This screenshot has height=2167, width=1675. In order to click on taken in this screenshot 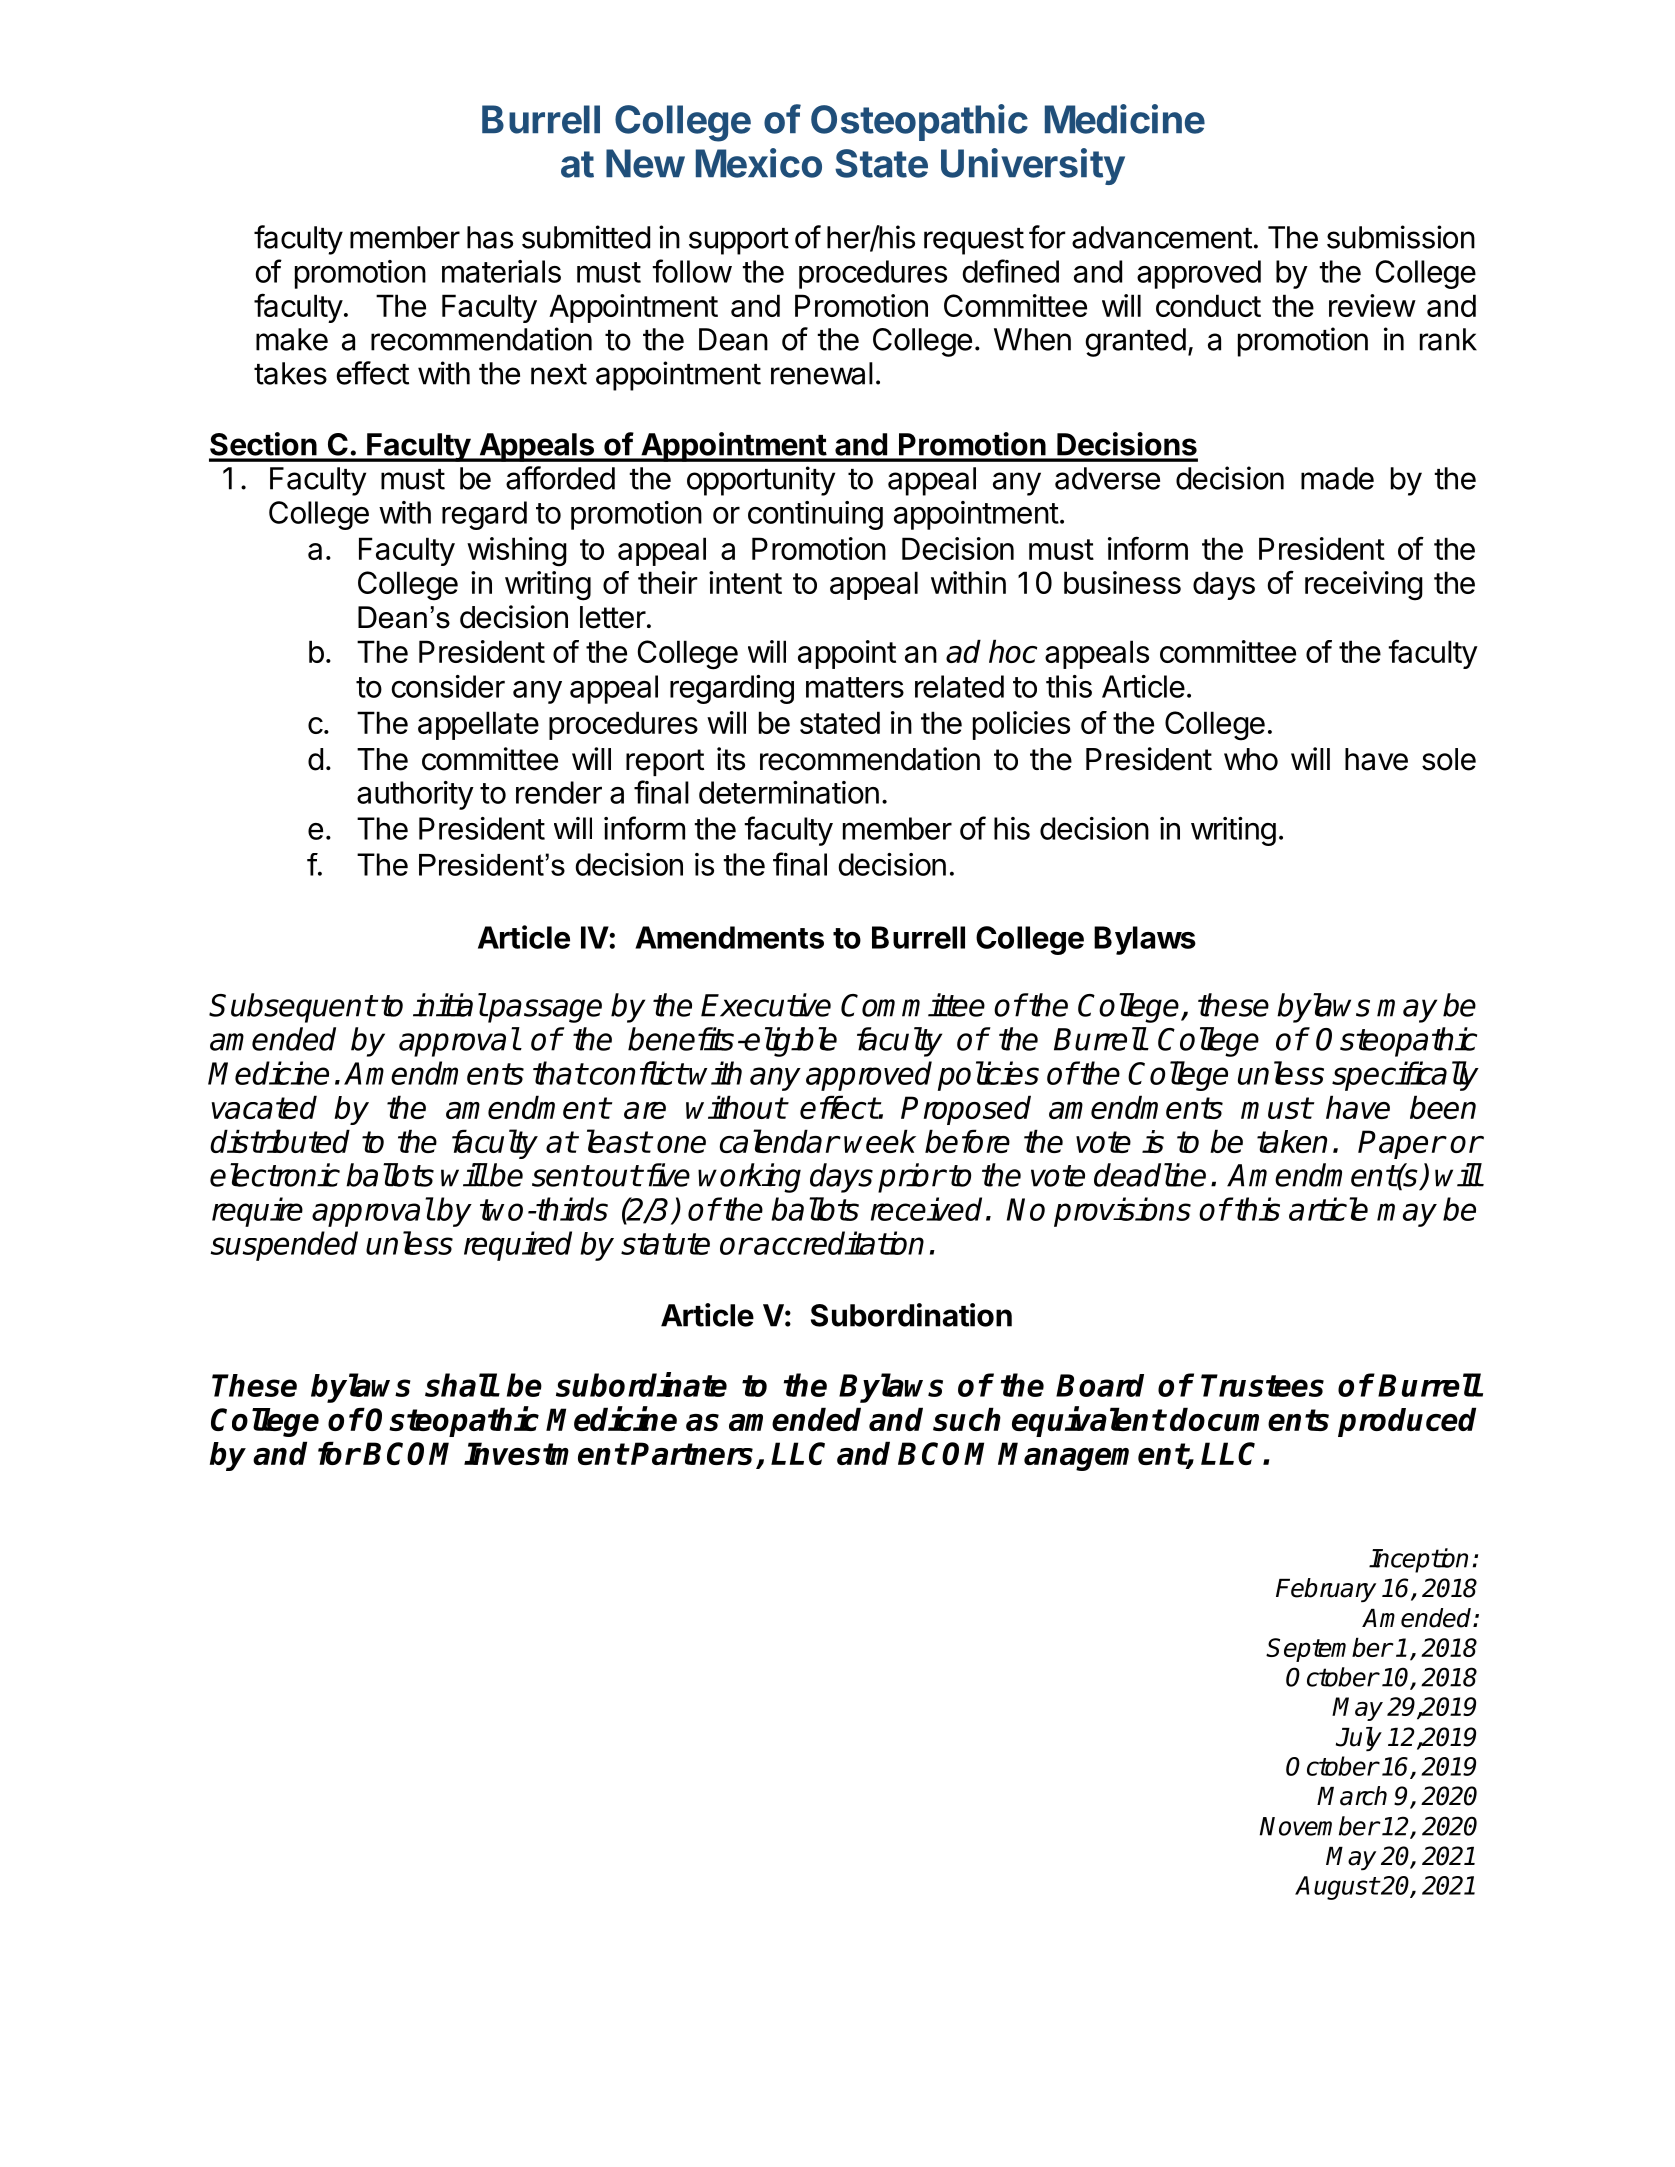, I will do `click(1292, 1141)`.
